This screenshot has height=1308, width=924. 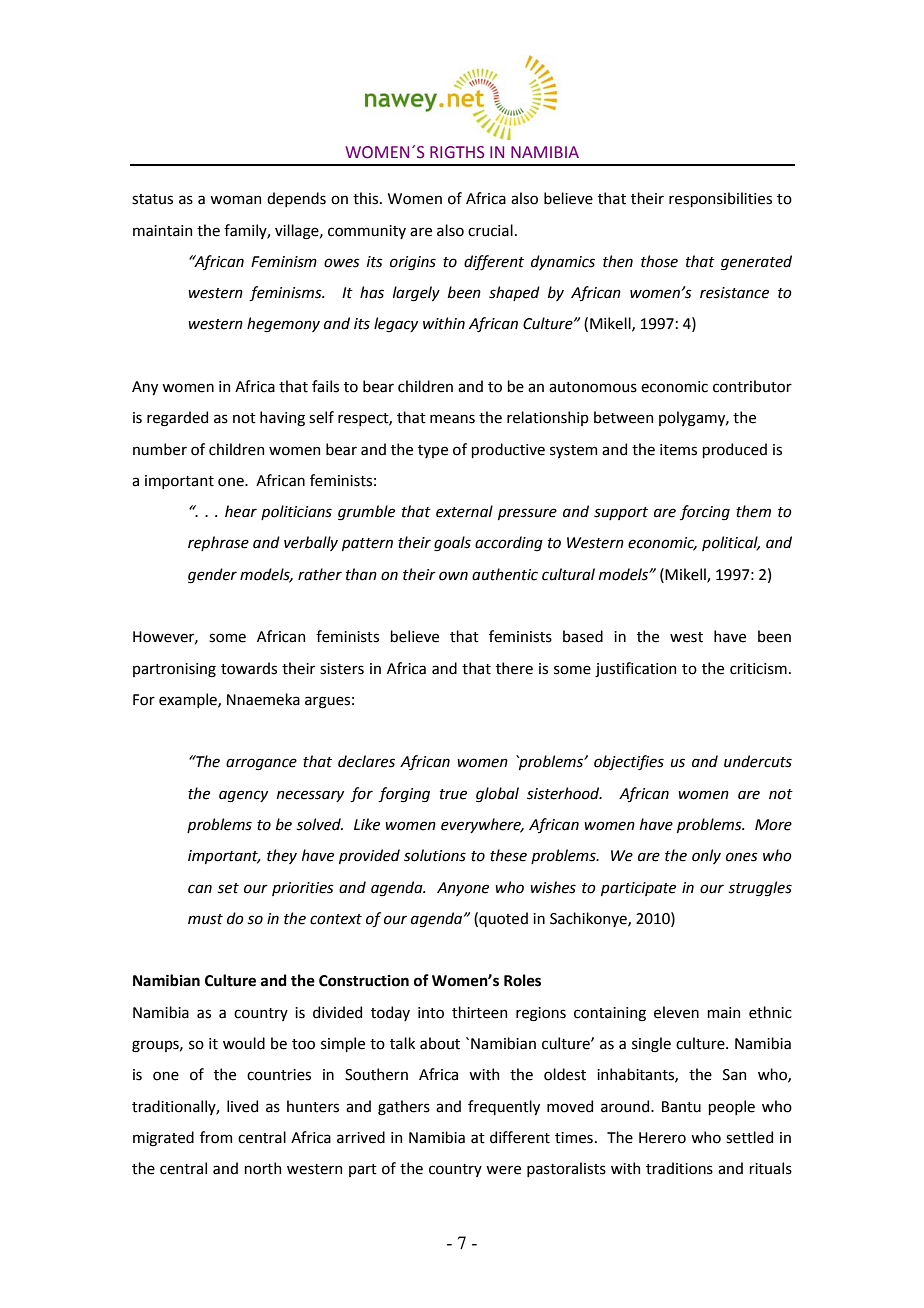 What do you see at coordinates (503, 1170) in the screenshot?
I see `were` at bounding box center [503, 1170].
